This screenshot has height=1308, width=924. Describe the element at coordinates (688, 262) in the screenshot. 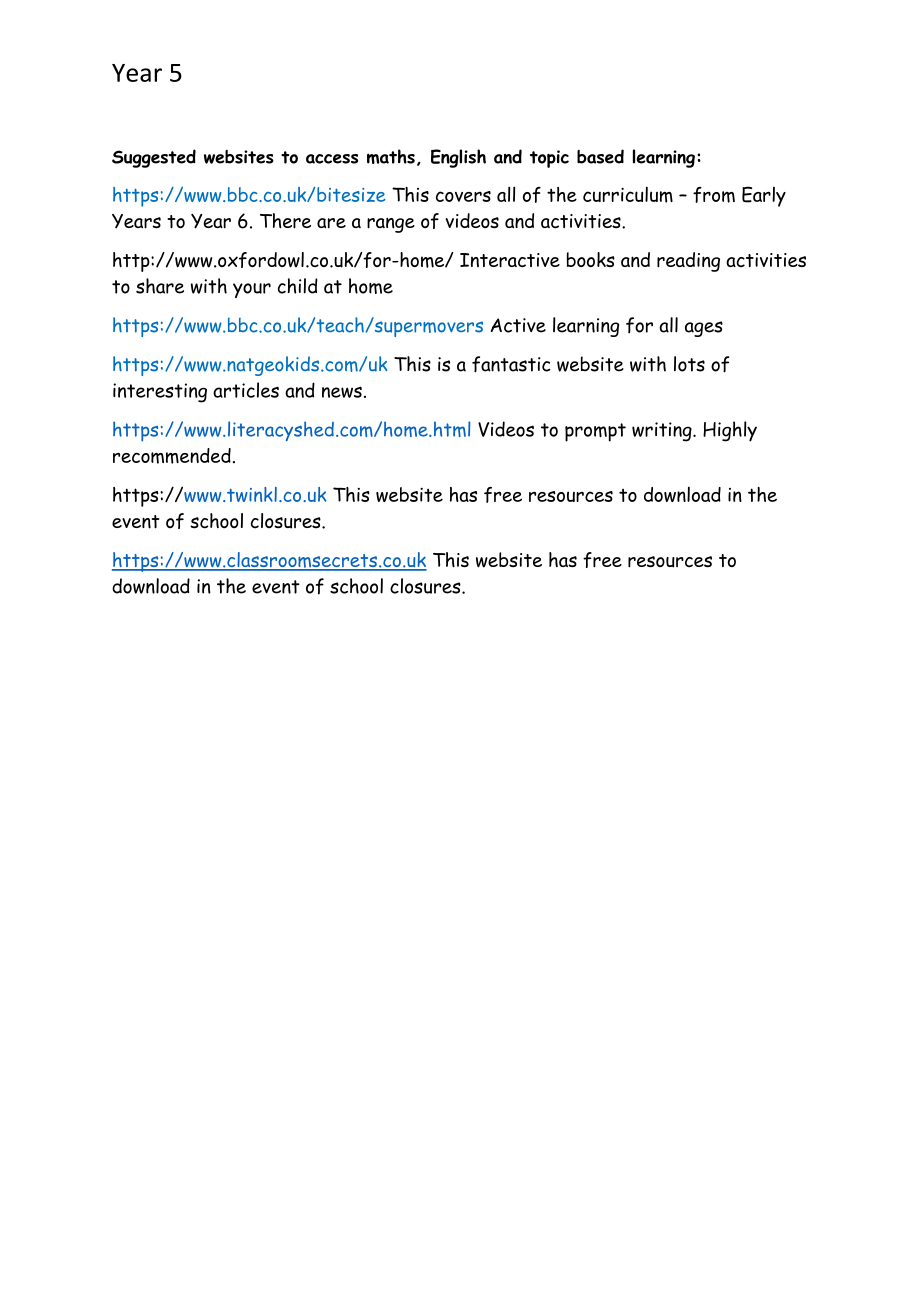

I see `reading` at that location.
